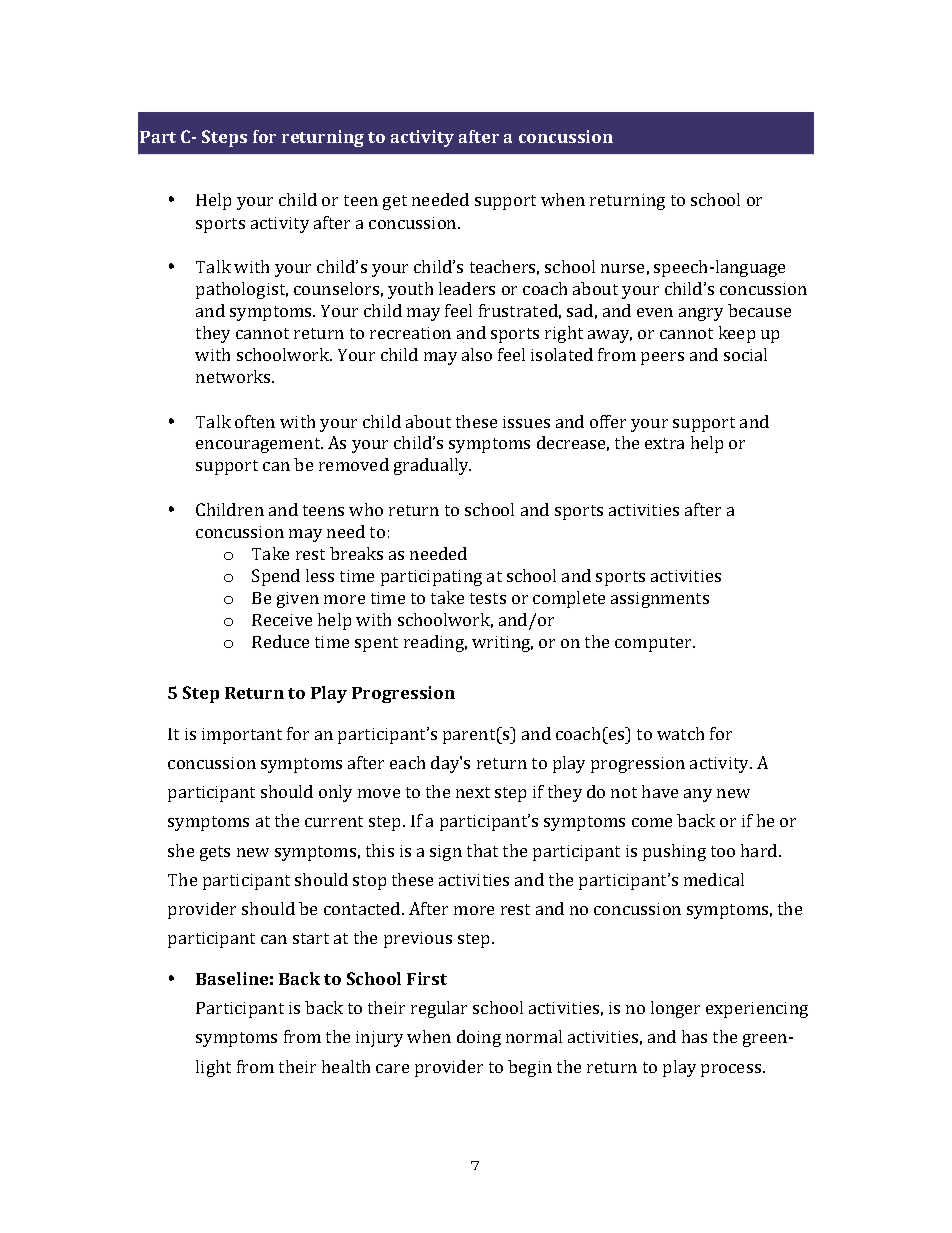 This screenshot has height=1233, width=952. I want to click on leaders, so click(467, 288).
